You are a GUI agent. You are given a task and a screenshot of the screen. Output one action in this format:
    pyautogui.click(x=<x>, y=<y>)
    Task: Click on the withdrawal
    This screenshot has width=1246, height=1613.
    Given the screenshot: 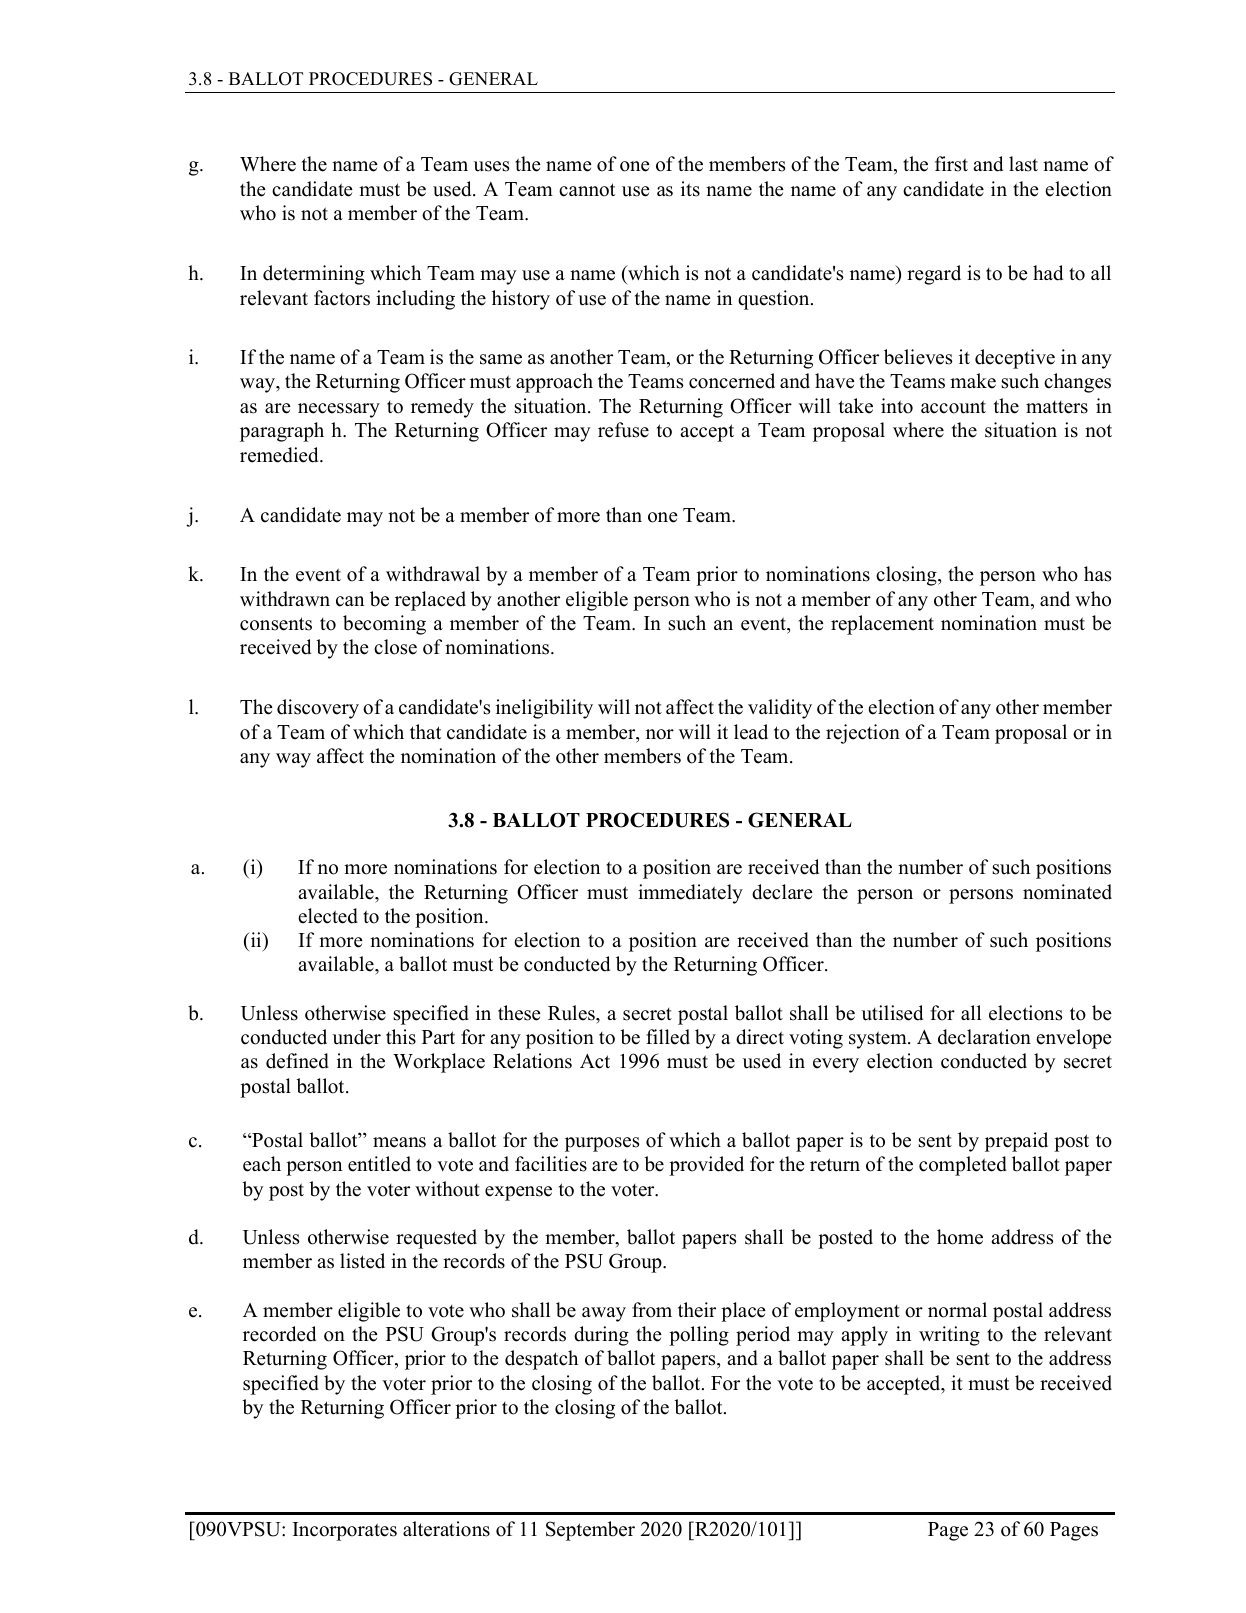 What is the action you would take?
    pyautogui.click(x=433, y=574)
